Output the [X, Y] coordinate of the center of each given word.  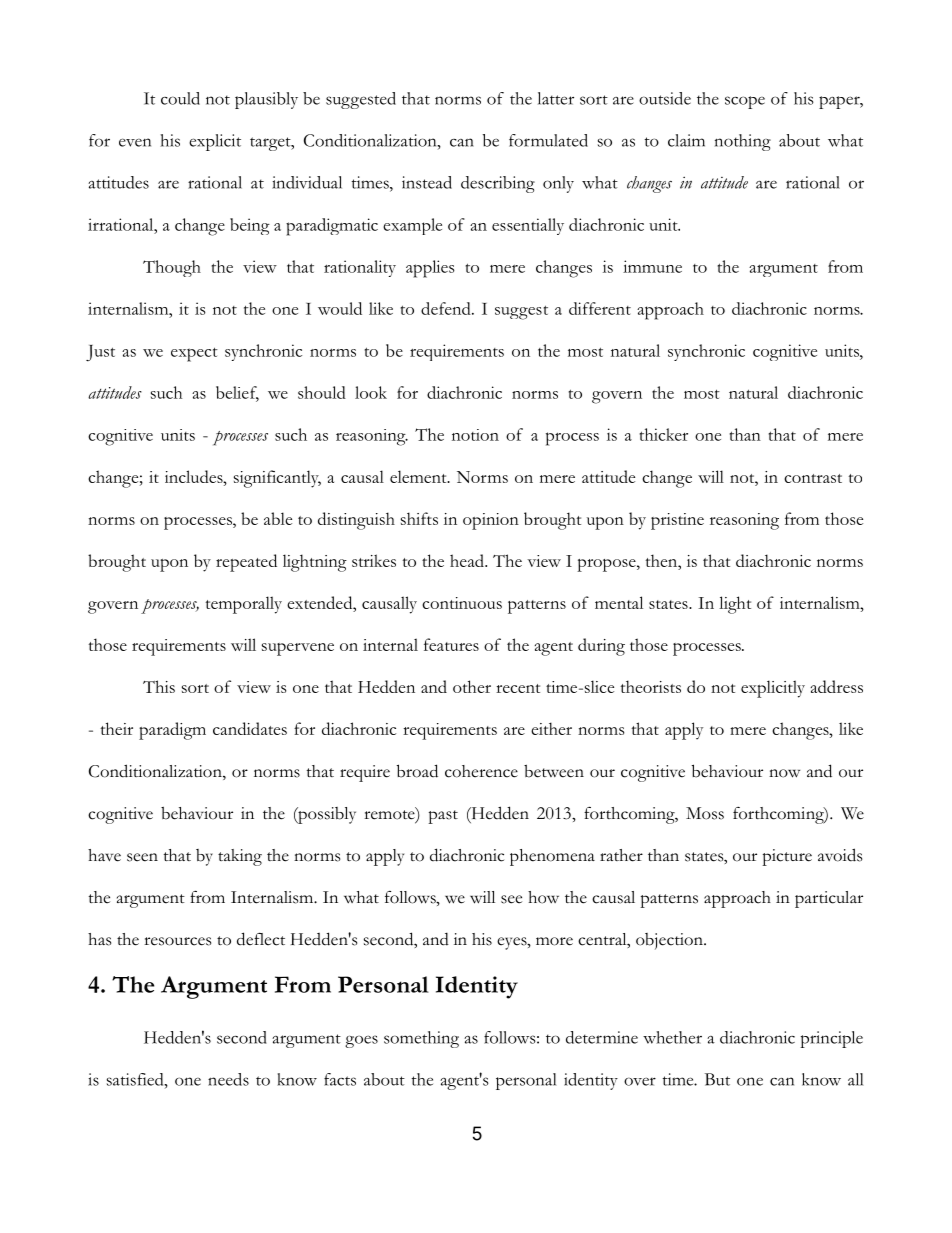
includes [195, 476]
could [180, 98]
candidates [250, 728]
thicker [664, 434]
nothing [743, 142]
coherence [481, 771]
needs [228, 1079]
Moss [705, 813]
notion [475, 435]
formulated [548, 140]
